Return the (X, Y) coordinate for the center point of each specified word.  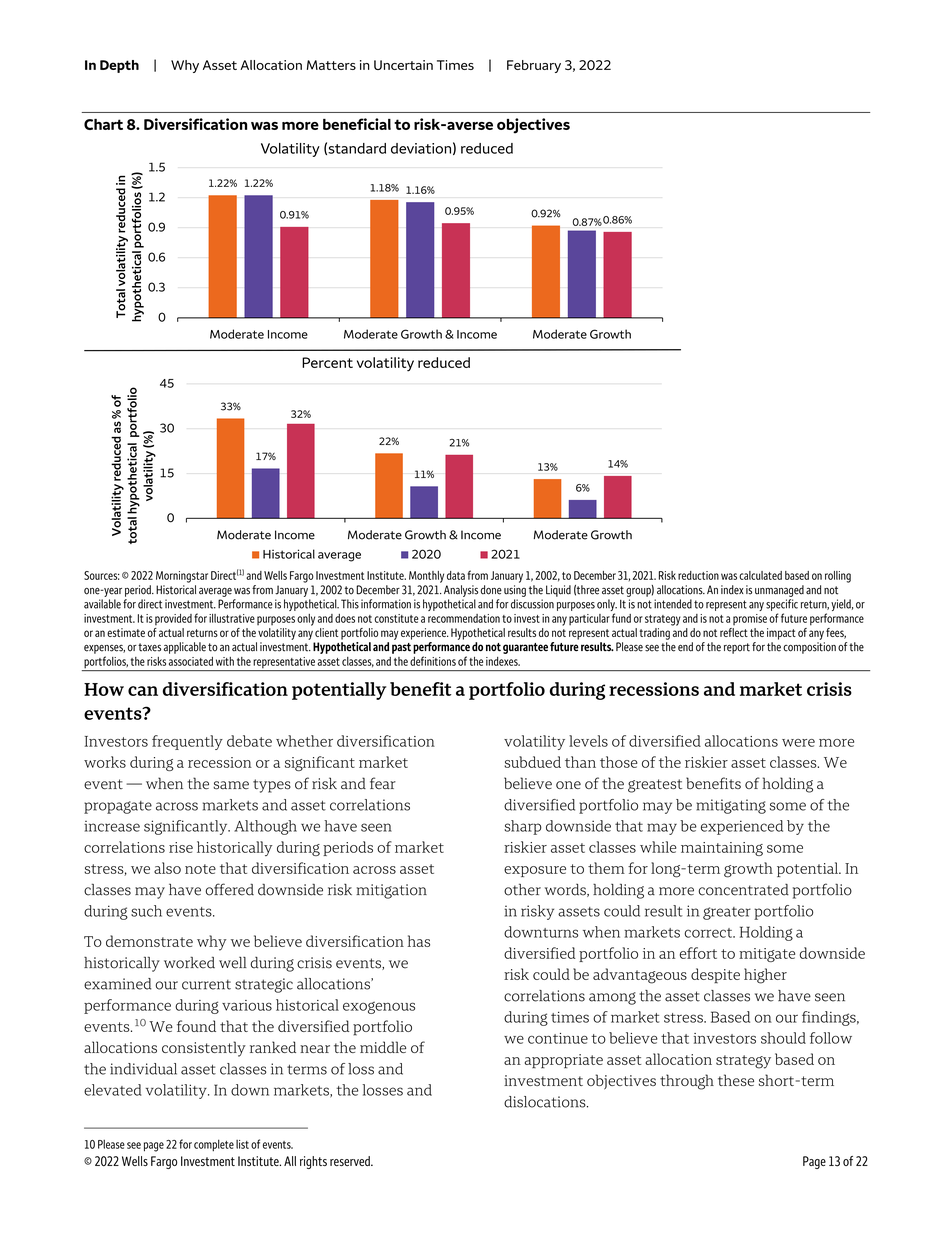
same (231, 785)
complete (214, 1145)
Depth (119, 66)
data (456, 575)
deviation (421, 148)
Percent (327, 362)
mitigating (731, 806)
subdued (532, 762)
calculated (760, 575)
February (534, 66)
